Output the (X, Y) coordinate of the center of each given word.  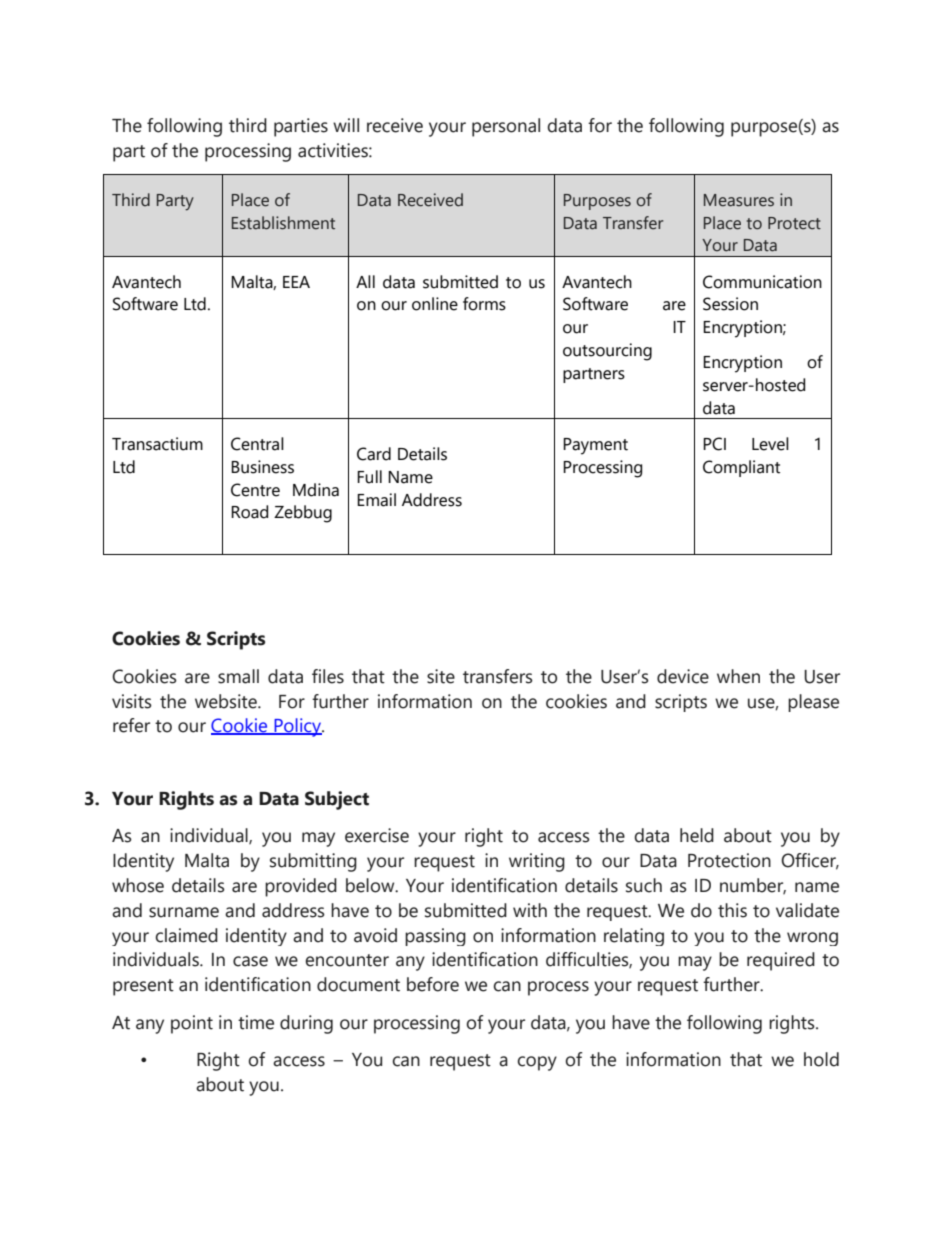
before (433, 984)
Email (376, 500)
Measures (739, 200)
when (738, 676)
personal (506, 127)
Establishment (283, 223)
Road (249, 512)
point (192, 1024)
